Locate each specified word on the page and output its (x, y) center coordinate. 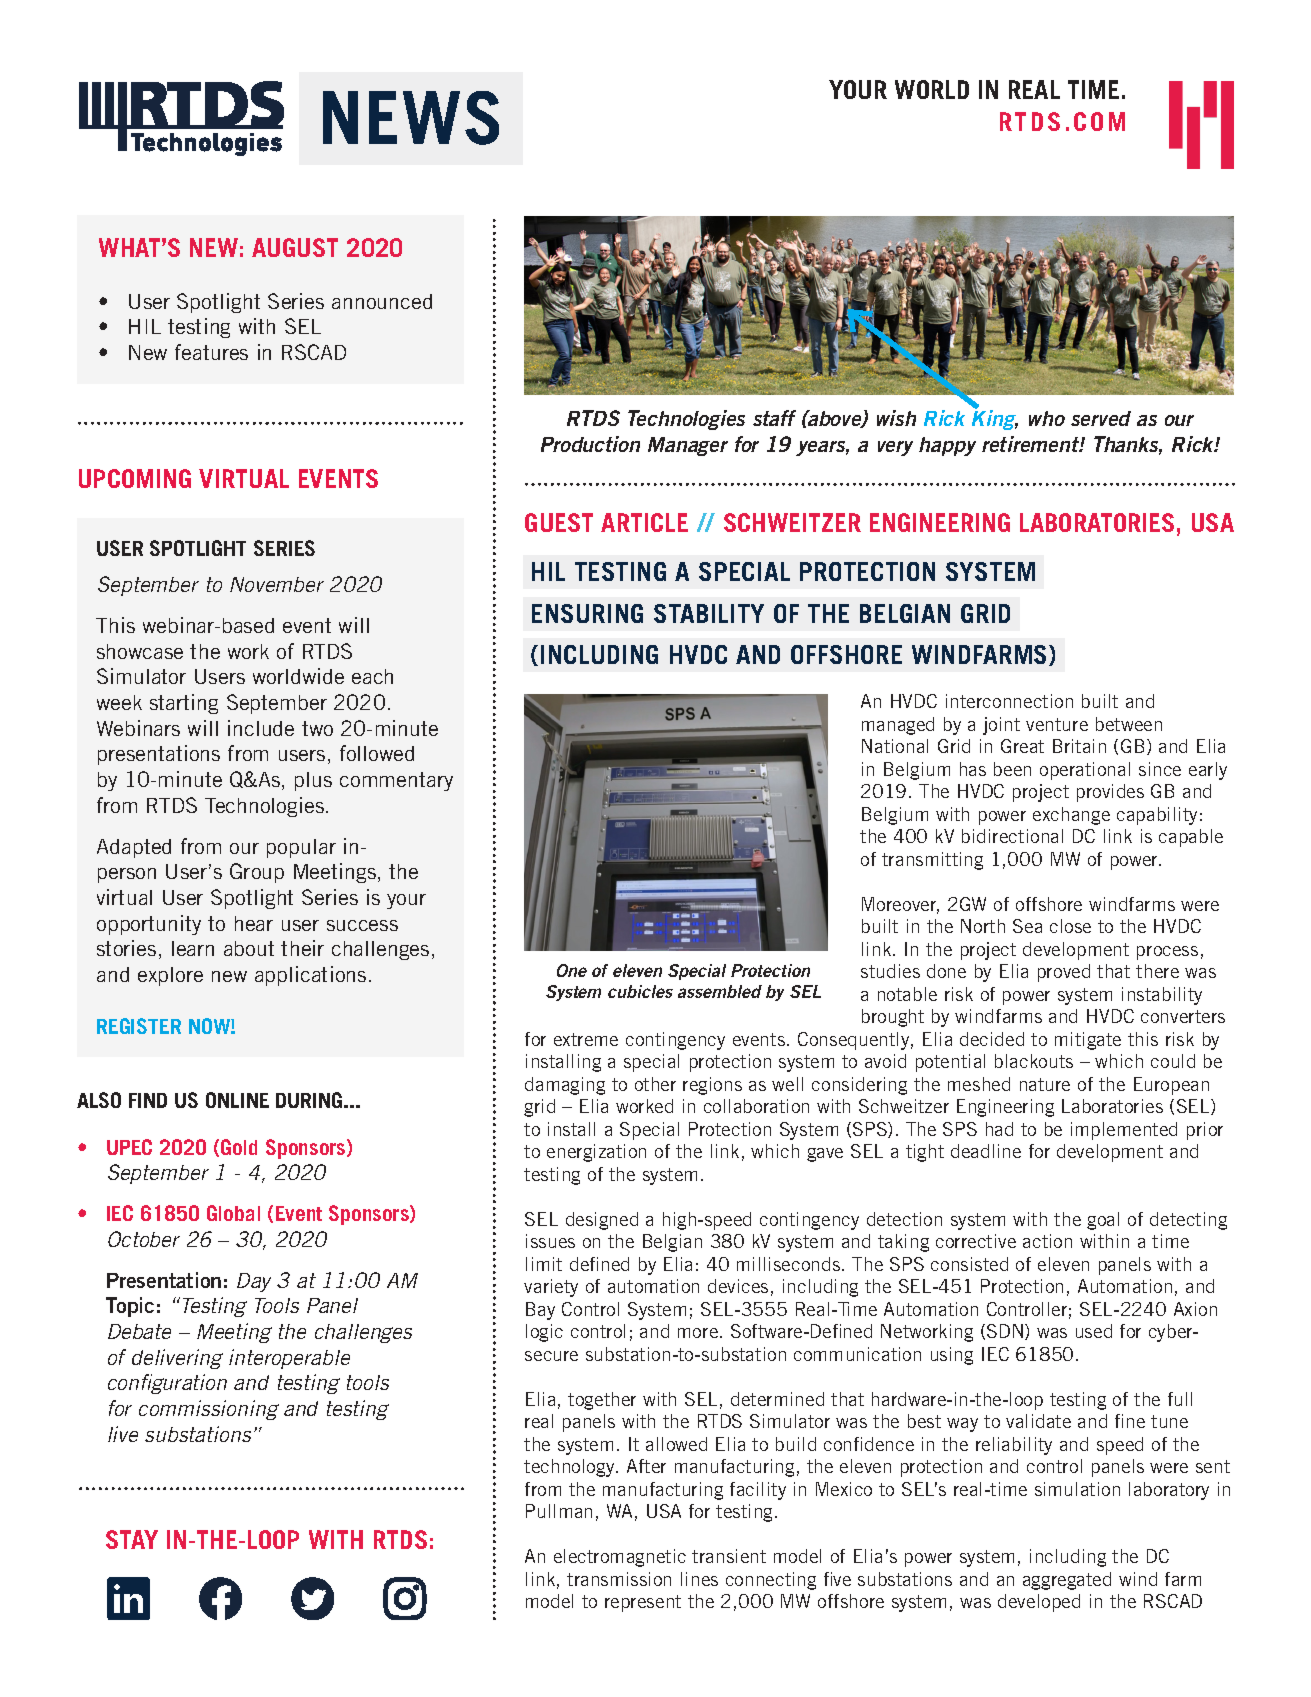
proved (1064, 973)
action (1047, 1241)
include (261, 728)
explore (170, 976)
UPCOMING (135, 478)
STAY (132, 1539)
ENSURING (587, 613)
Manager (688, 446)
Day (254, 1282)
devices (738, 1286)
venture (1057, 724)
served (1101, 418)
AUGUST (295, 247)
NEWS (411, 118)
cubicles (640, 991)
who (1047, 418)
